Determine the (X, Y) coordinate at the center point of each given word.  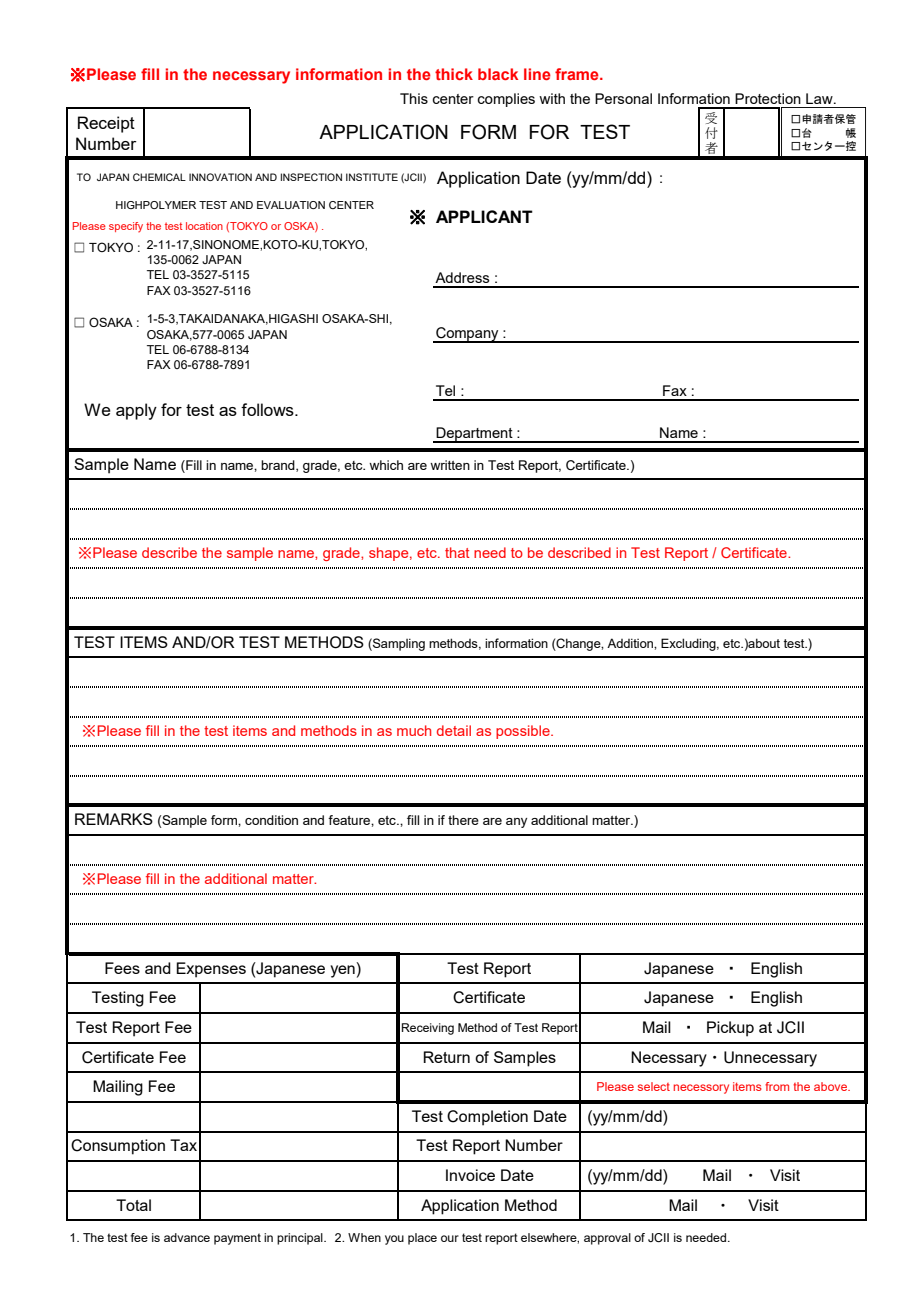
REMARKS (114, 819)
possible (524, 732)
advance (187, 1237)
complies (506, 100)
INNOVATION (220, 177)
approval (607, 1239)
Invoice (470, 1175)
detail (454, 730)
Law (820, 98)
